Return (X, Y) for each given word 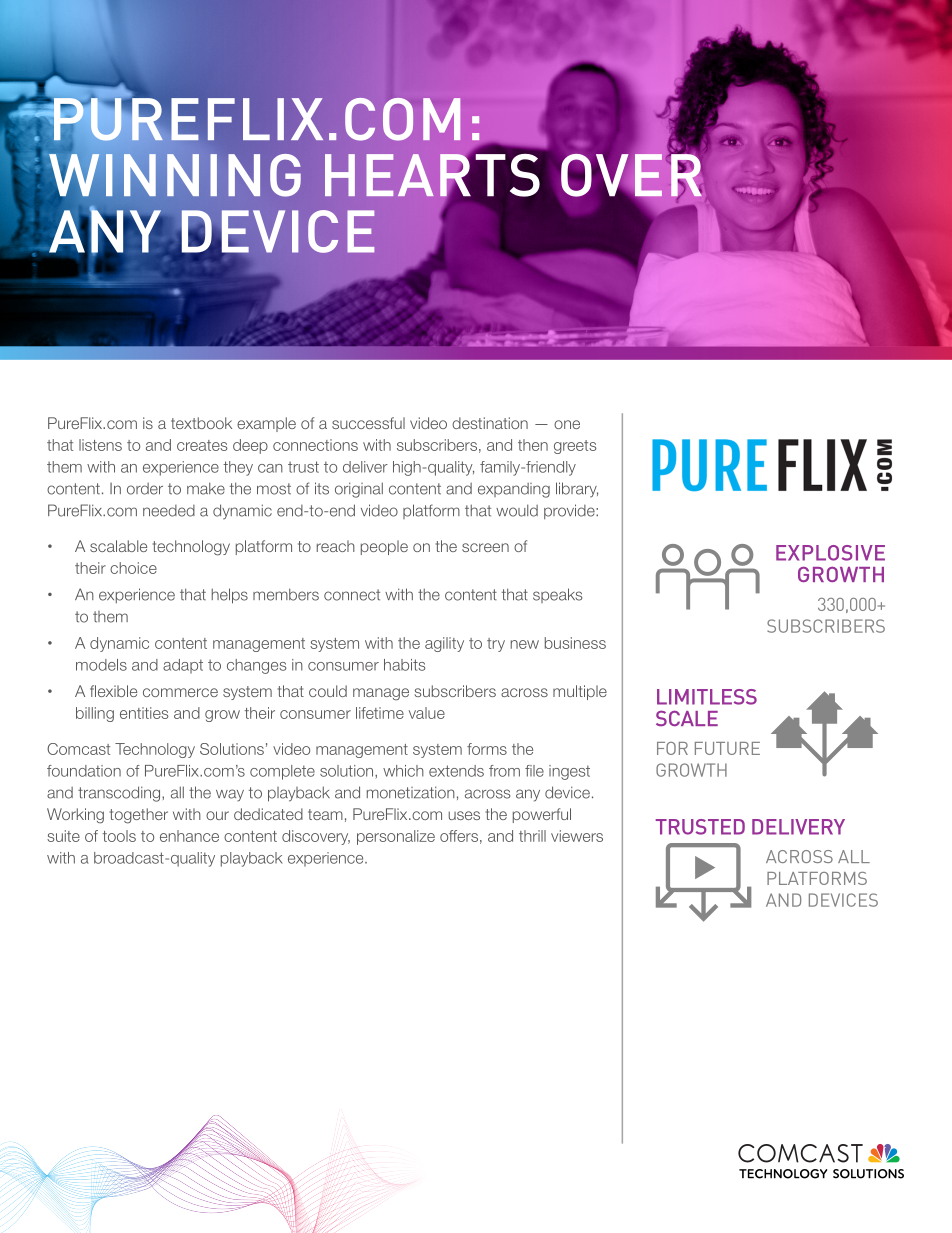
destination (490, 423)
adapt (183, 666)
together (139, 816)
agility (444, 644)
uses (464, 815)
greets (575, 447)
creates (202, 445)
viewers (577, 836)
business (575, 643)
